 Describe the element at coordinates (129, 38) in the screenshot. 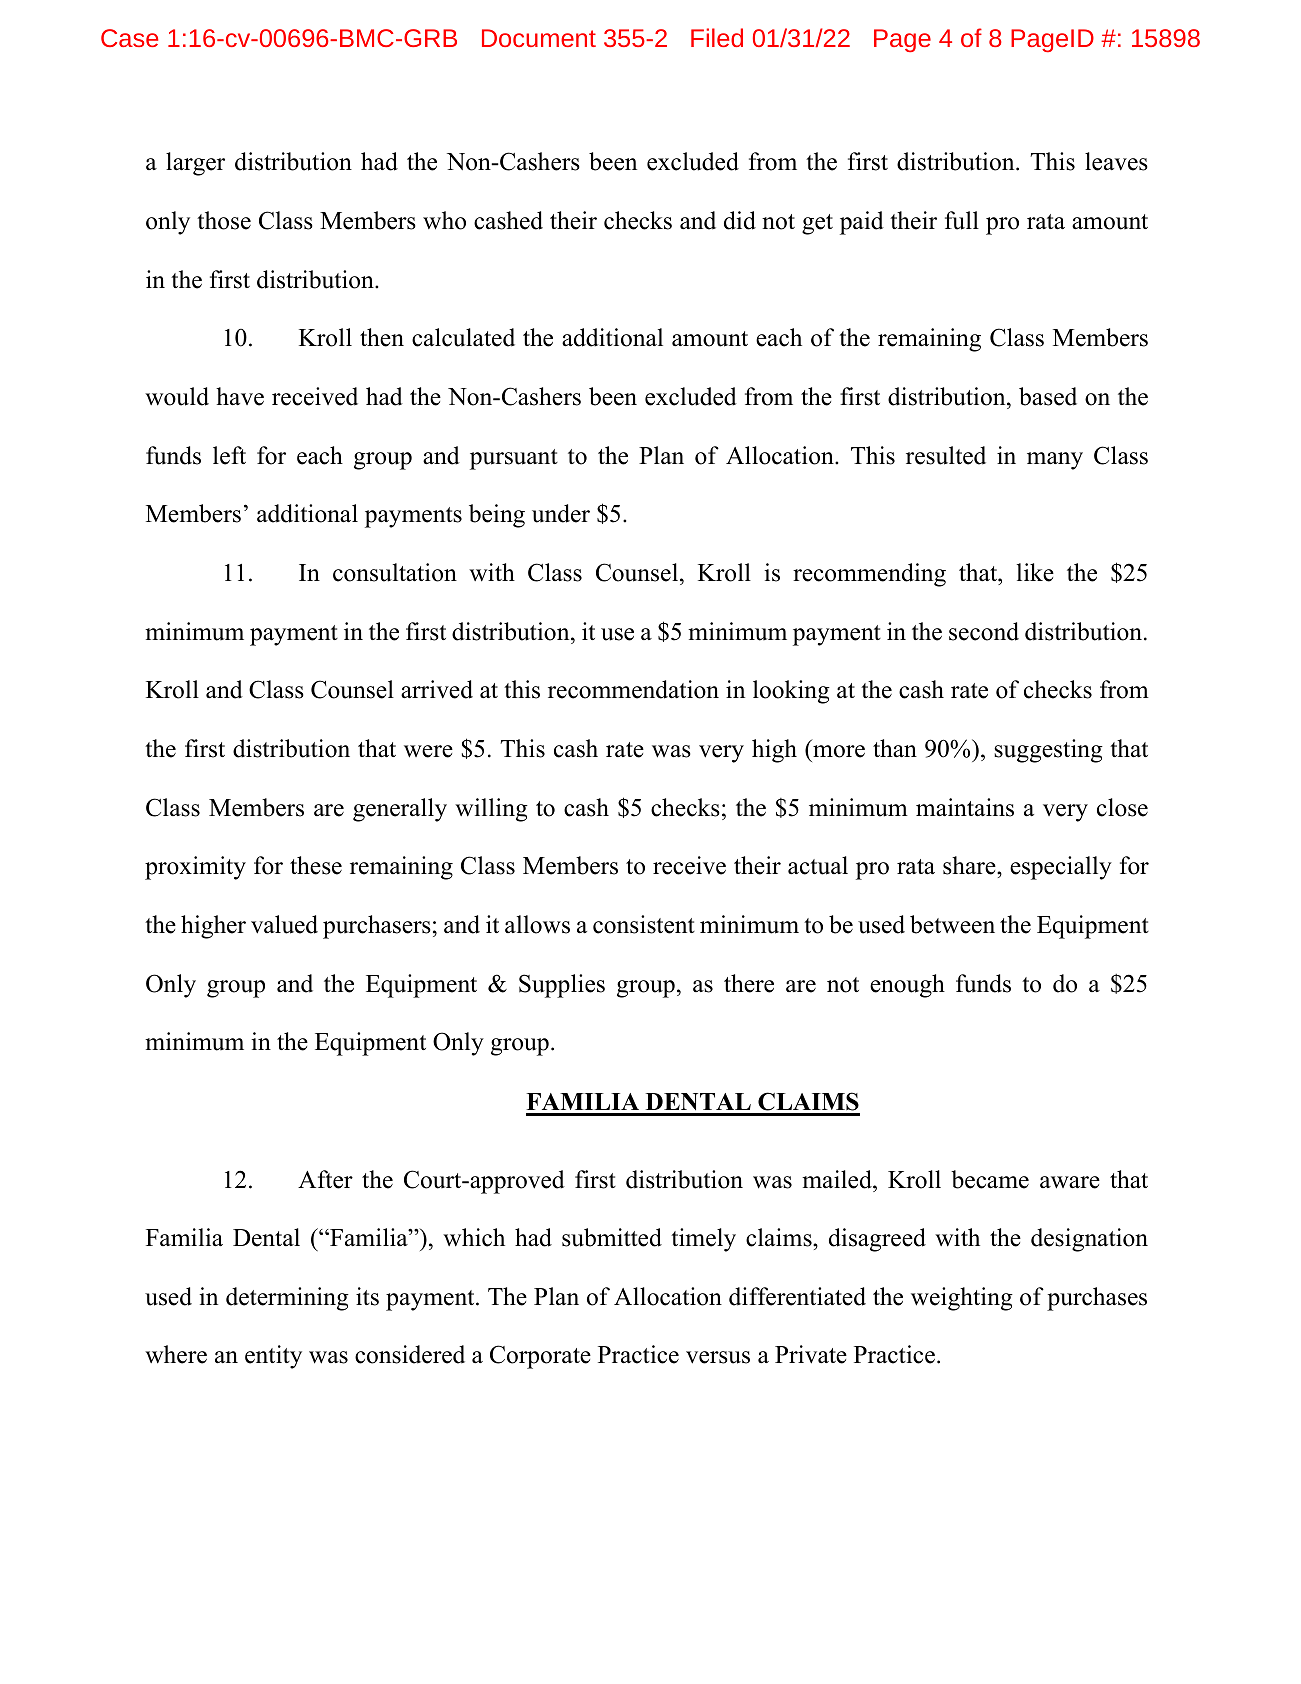

I see `Case` at that location.
